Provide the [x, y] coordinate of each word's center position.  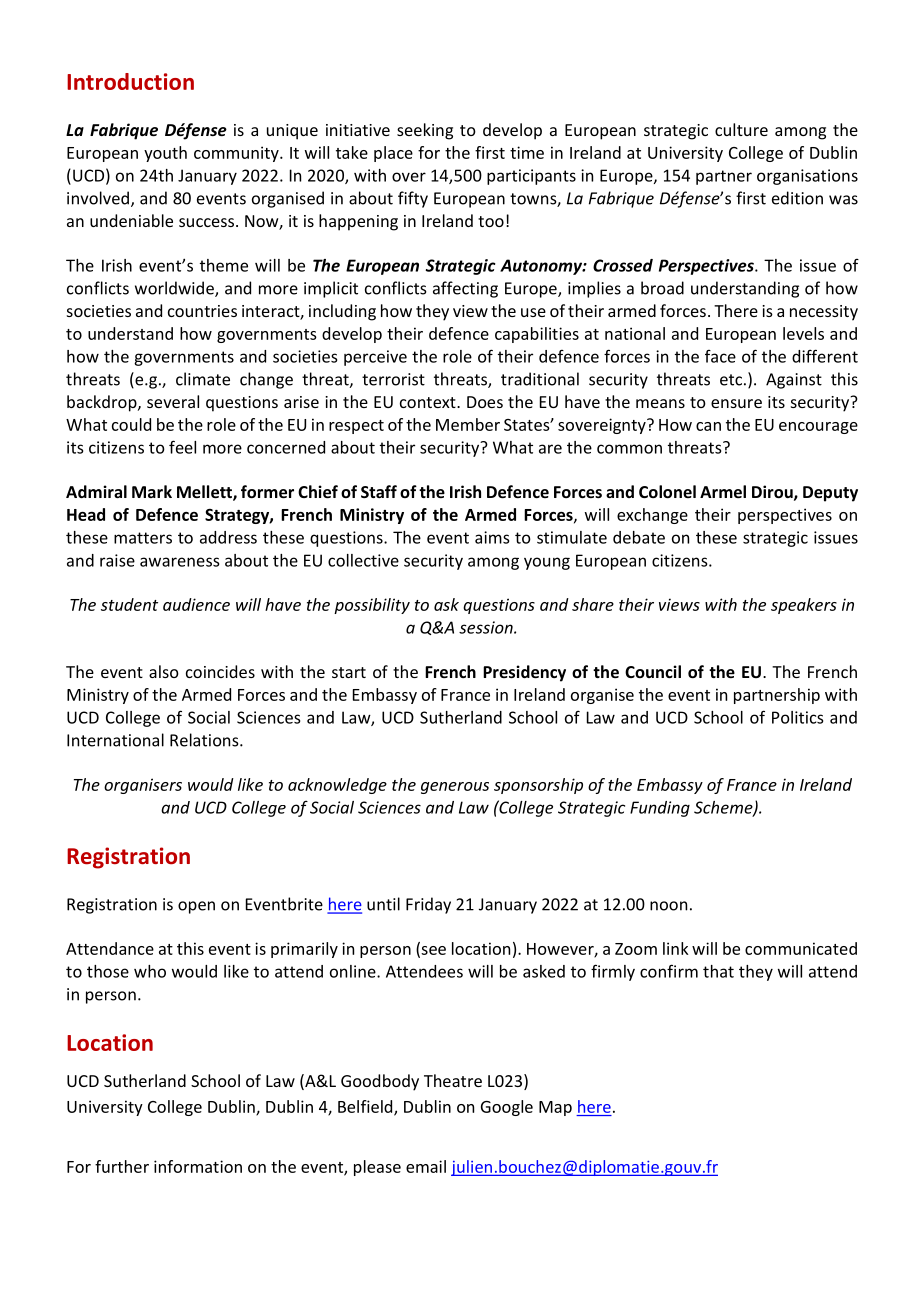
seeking [425, 131]
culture [741, 129]
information [198, 1166]
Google [507, 1108]
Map [555, 1108]
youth [165, 154]
